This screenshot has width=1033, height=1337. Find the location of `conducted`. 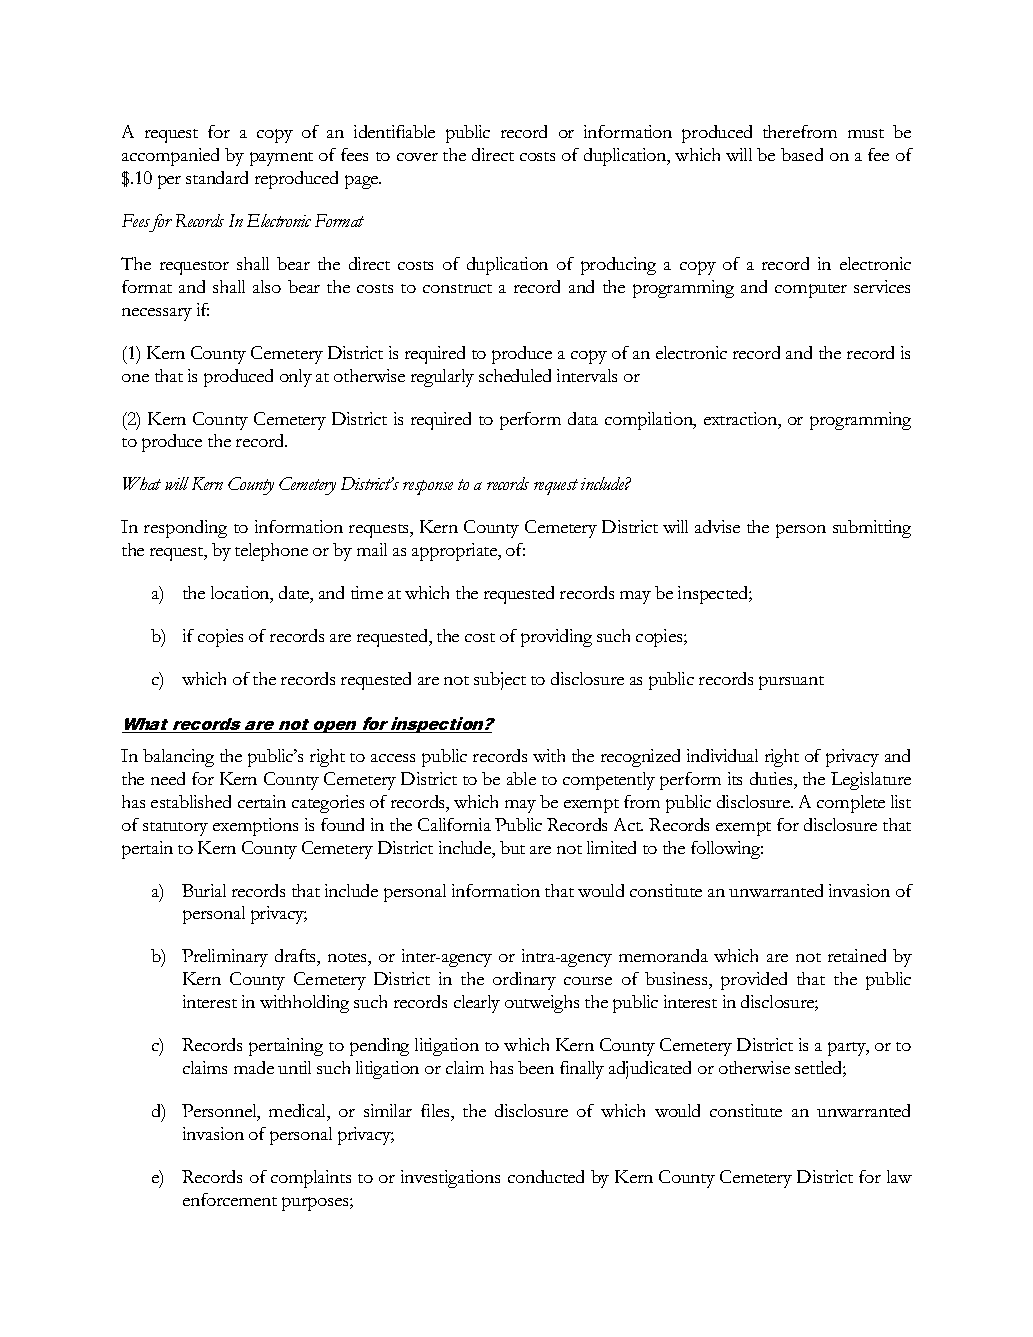

conducted is located at coordinates (546, 1176).
